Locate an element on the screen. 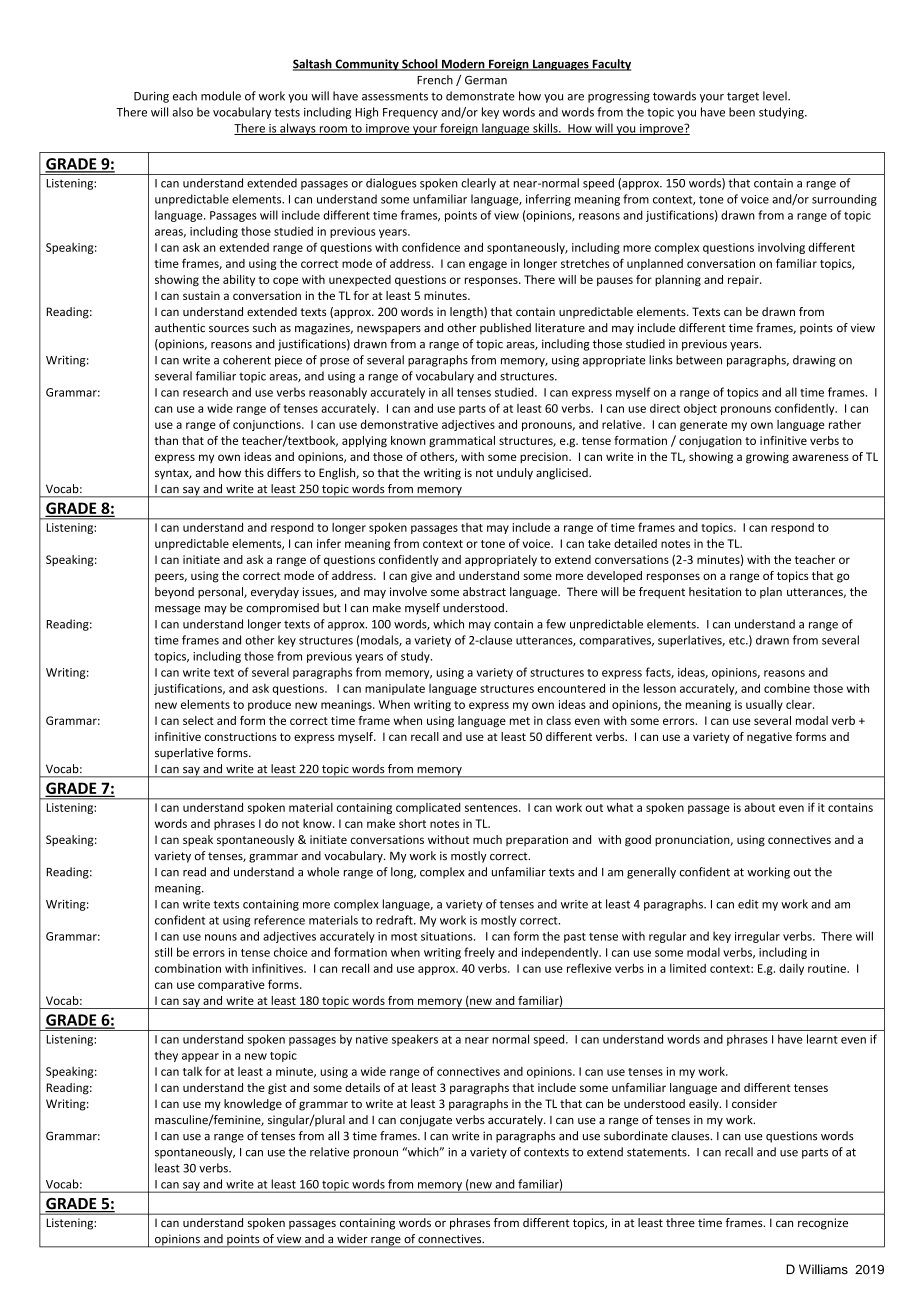 The width and height of the screenshot is (924, 1308). module is located at coordinates (221, 96).
